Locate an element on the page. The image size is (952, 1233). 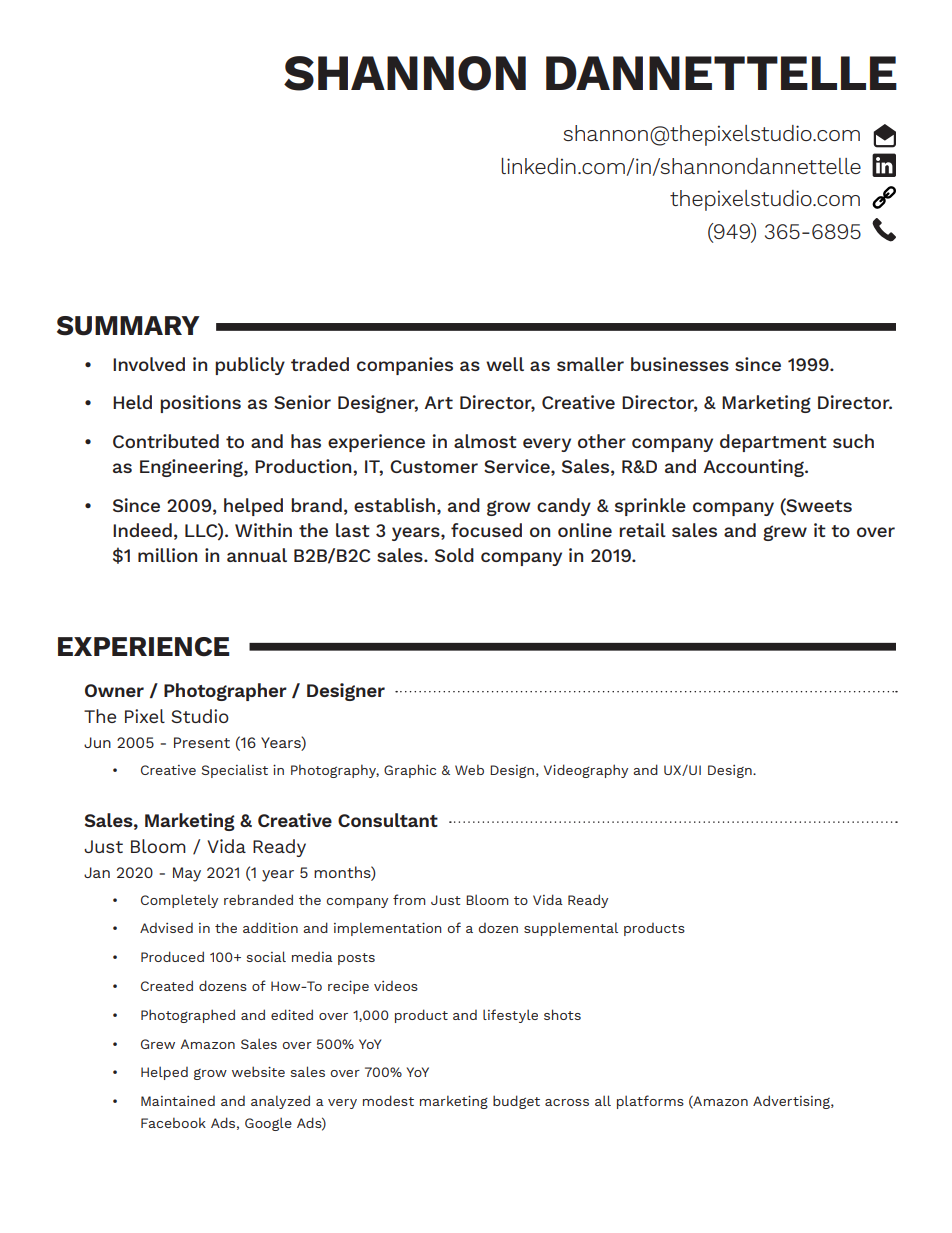
Videography is located at coordinates (586, 771).
